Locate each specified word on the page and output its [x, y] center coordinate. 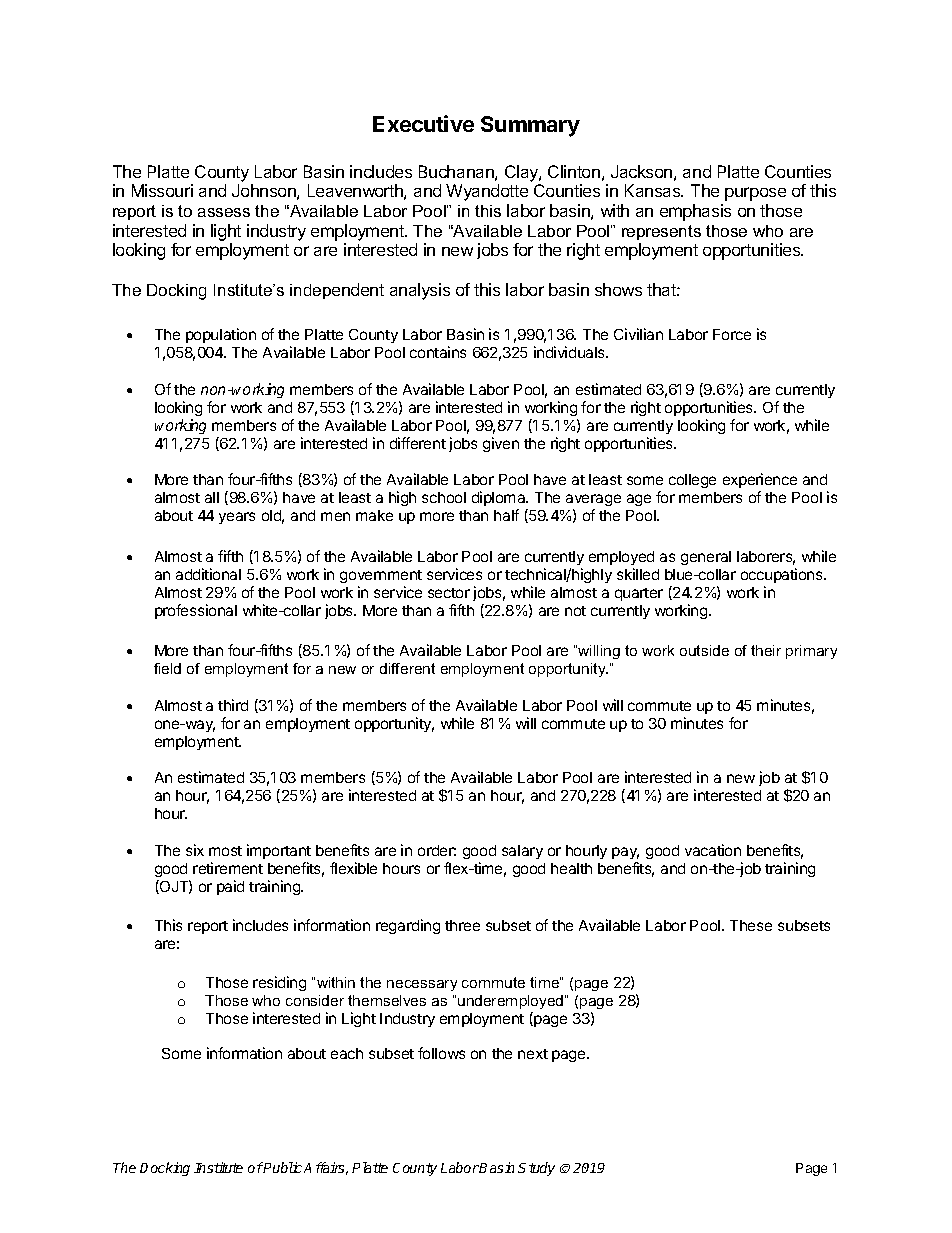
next [533, 1054]
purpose [755, 194]
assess [224, 212]
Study [536, 1169]
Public [282, 1167]
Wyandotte [487, 192]
